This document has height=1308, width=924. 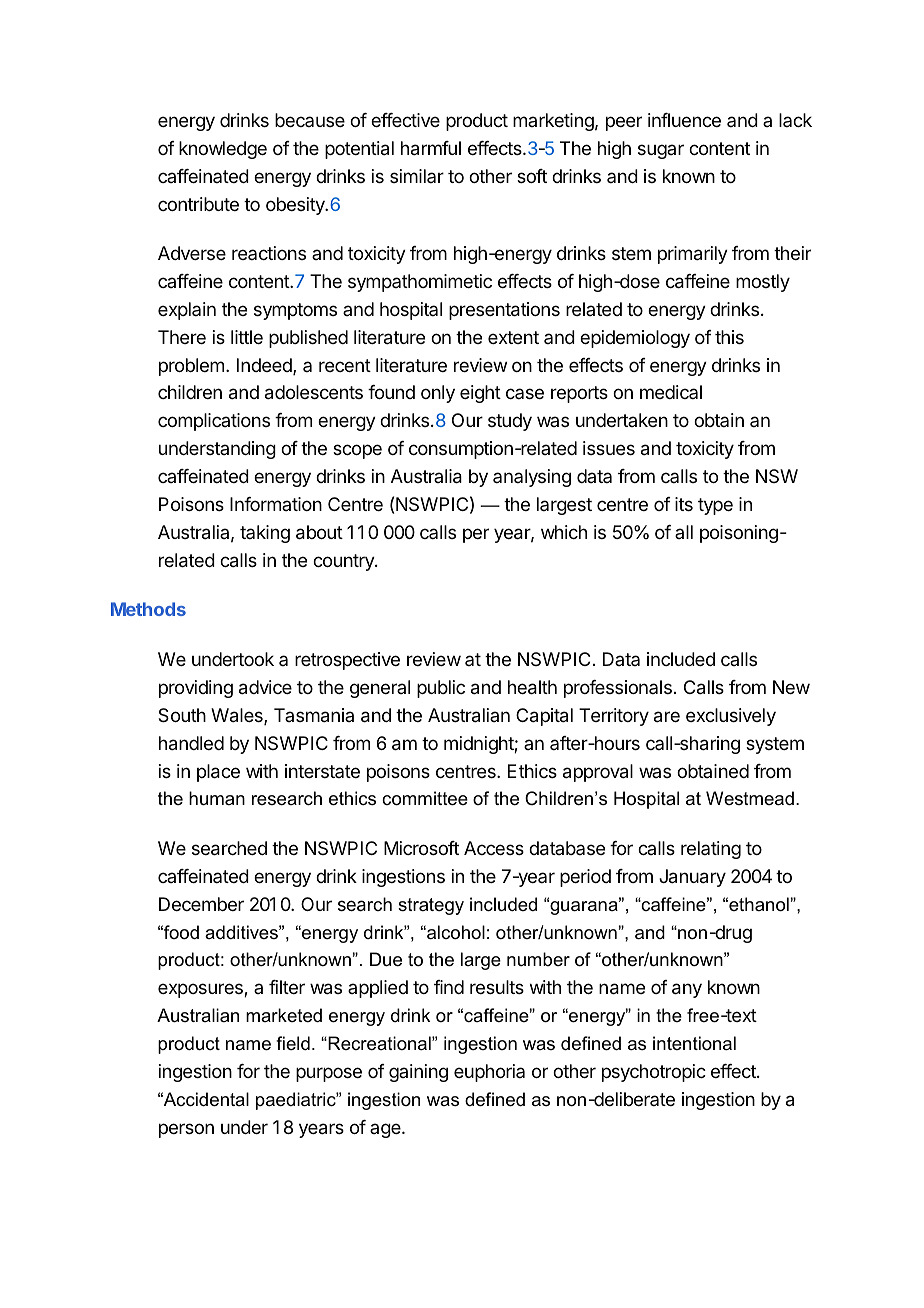 What do you see at coordinates (791, 687) in the document?
I see `New` at bounding box center [791, 687].
